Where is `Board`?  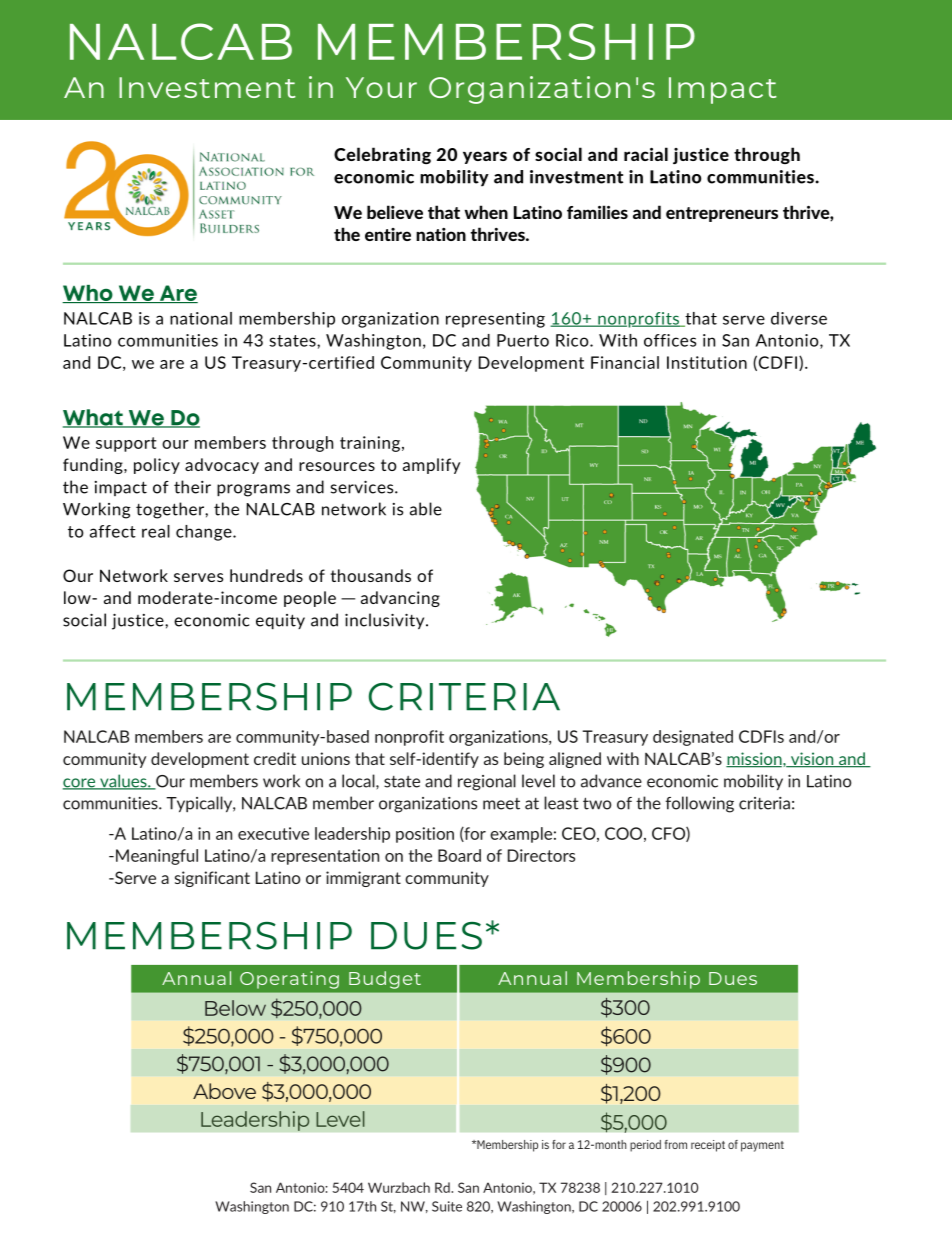 Board is located at coordinates (459, 855).
